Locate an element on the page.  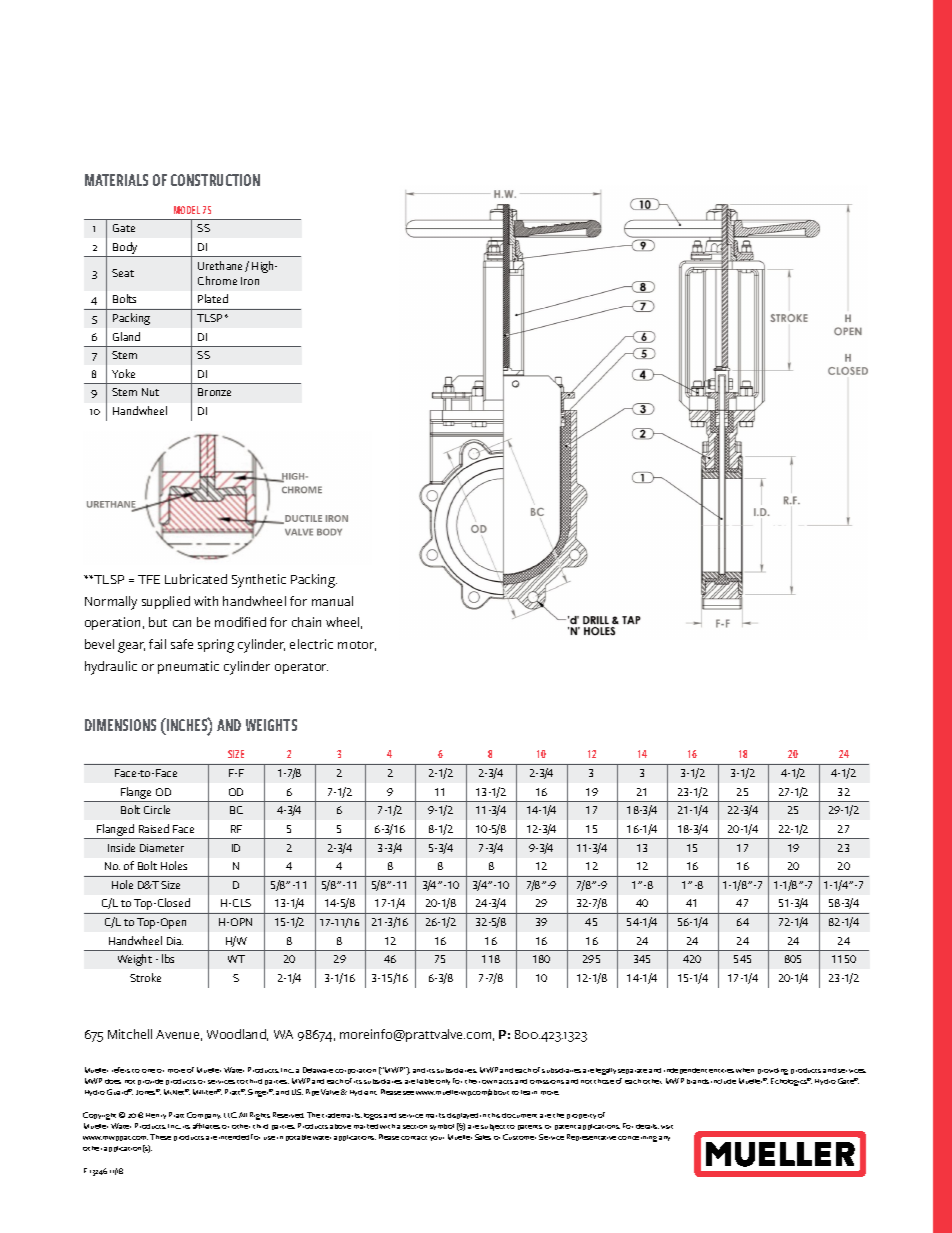
operator is located at coordinates (301, 668).
